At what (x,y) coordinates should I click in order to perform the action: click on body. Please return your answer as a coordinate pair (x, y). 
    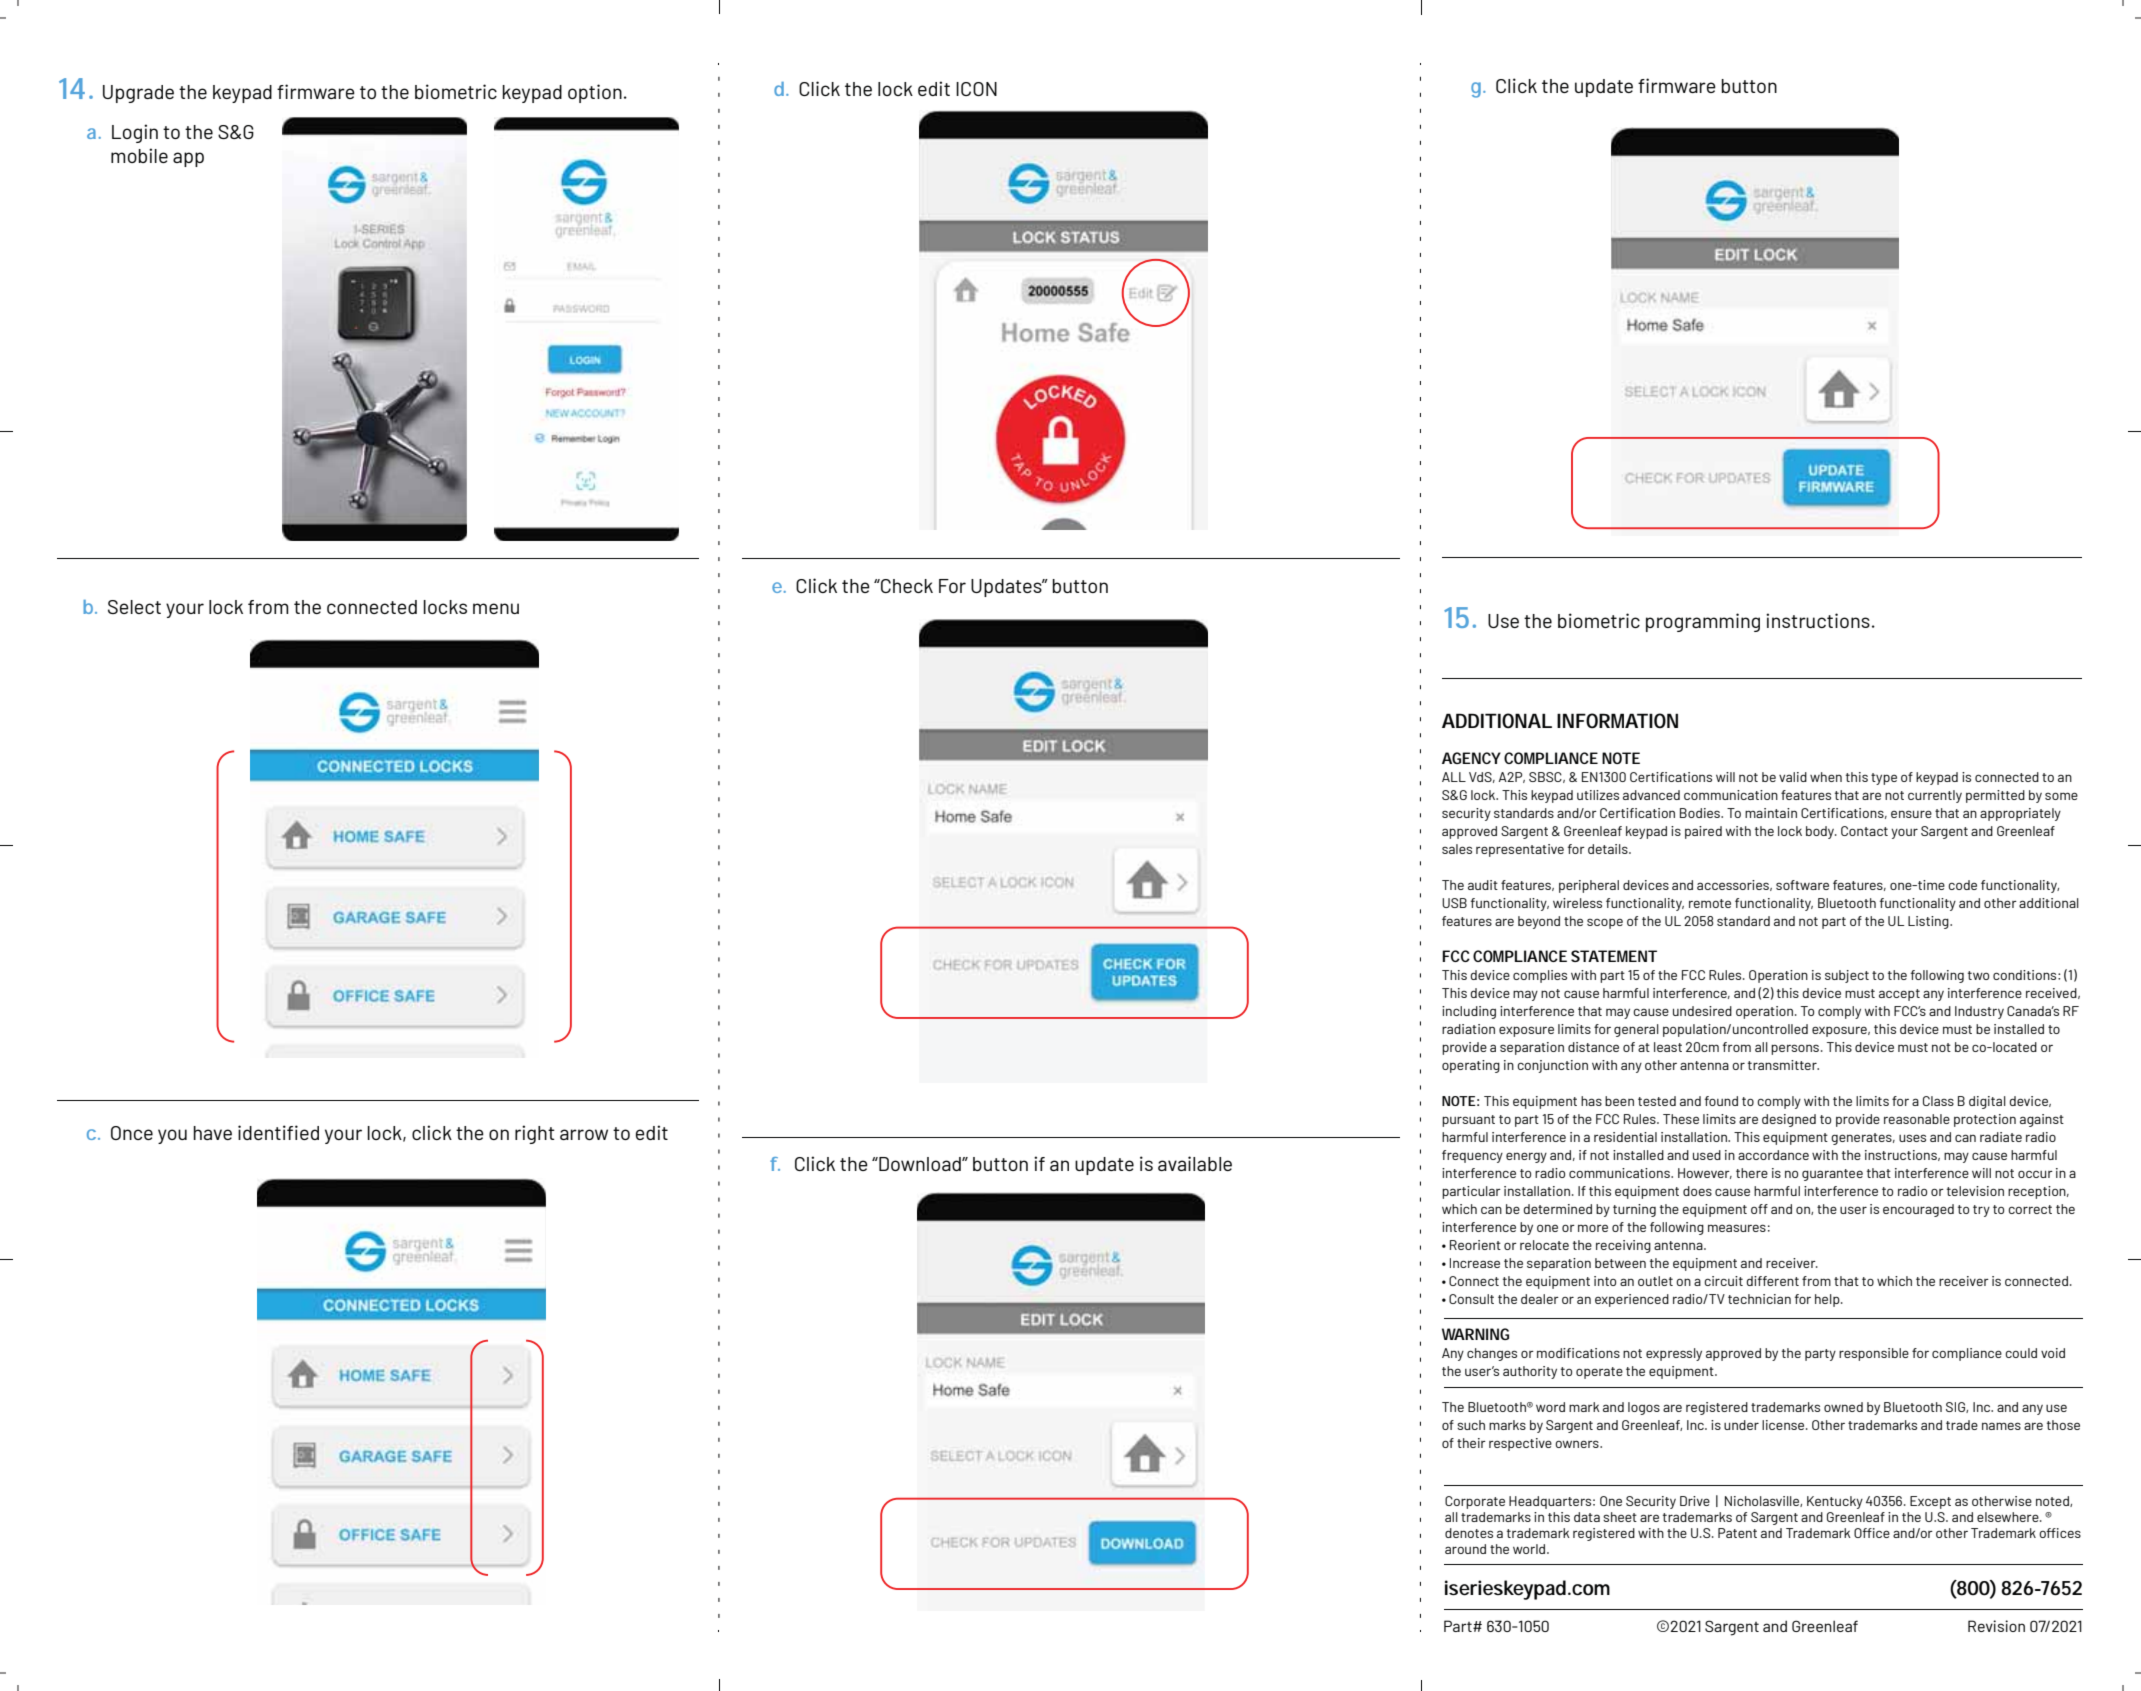
    Looking at the image, I should click on (1821, 832).
